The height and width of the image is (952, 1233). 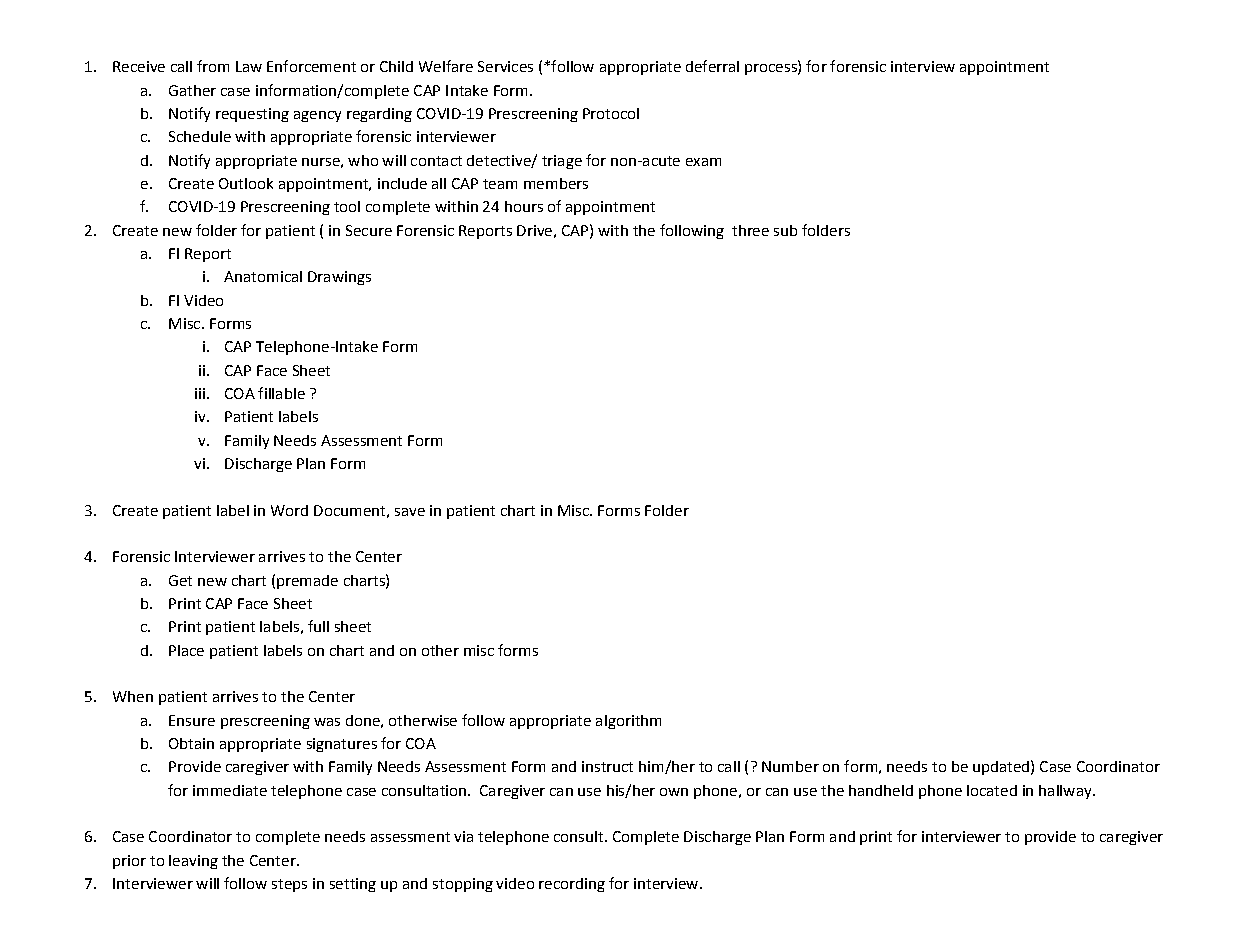 What do you see at coordinates (790, 766) in the image?
I see `Number` at bounding box center [790, 766].
